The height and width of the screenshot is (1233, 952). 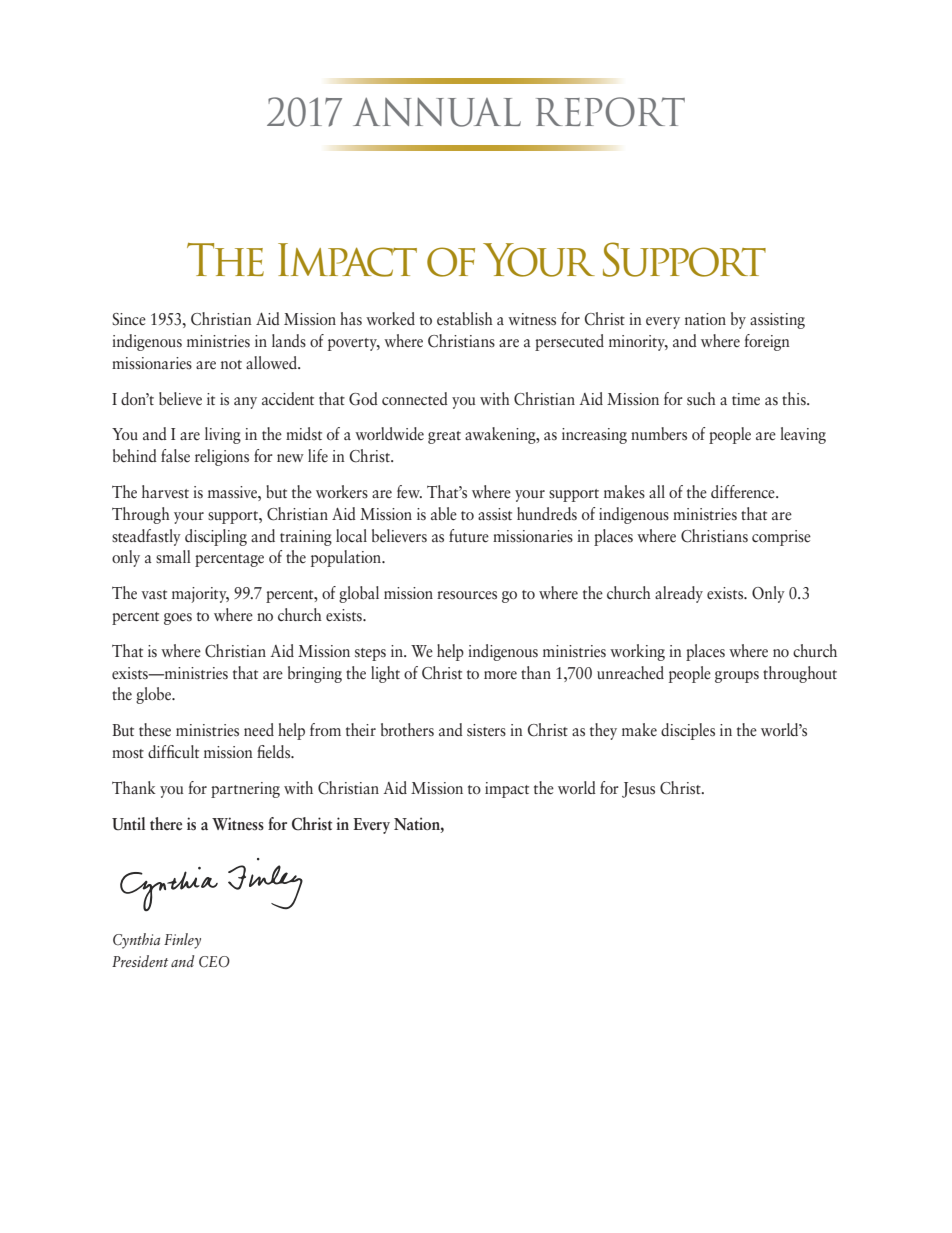 What do you see at coordinates (781, 538) in the screenshot?
I see `comprise` at bounding box center [781, 538].
